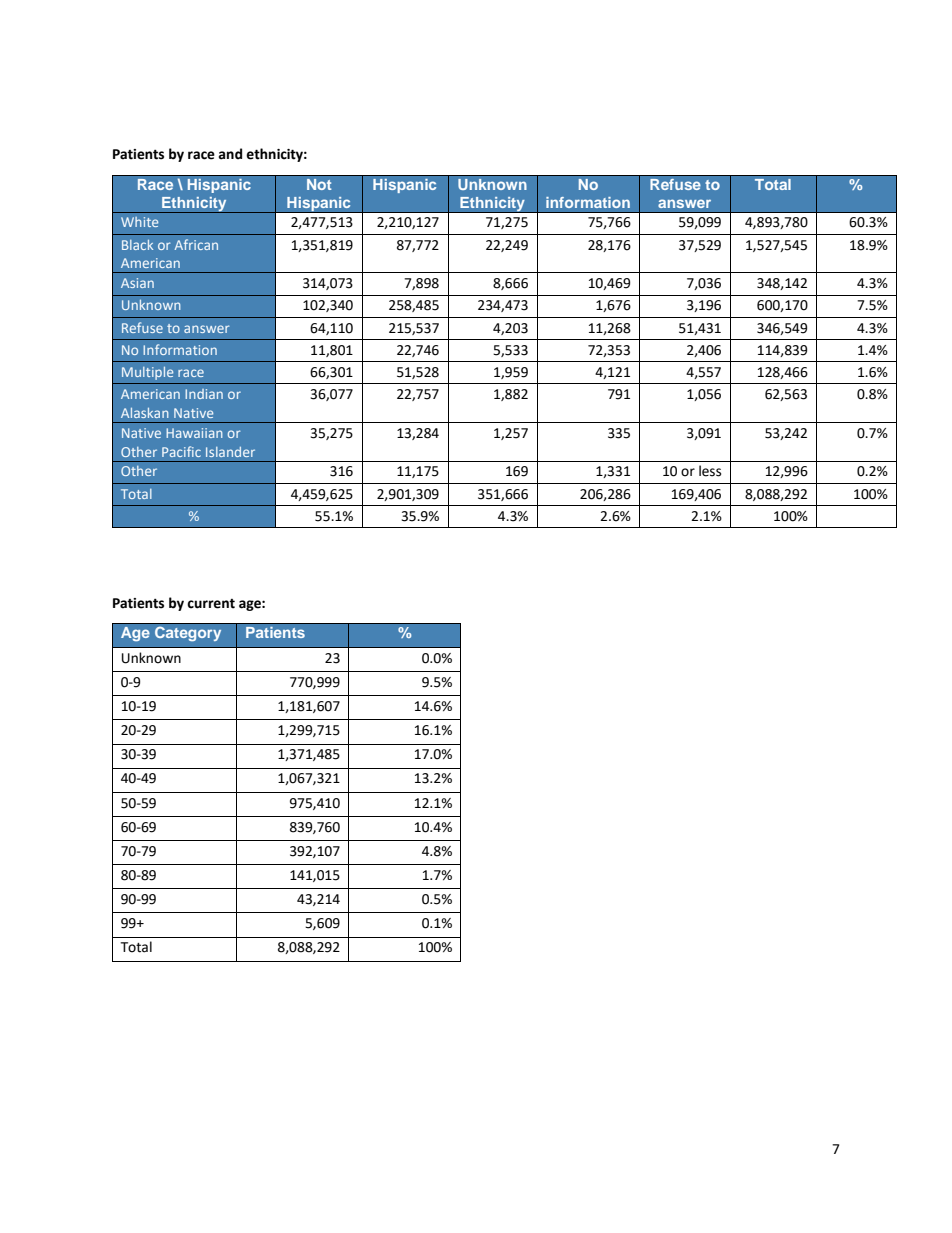  What do you see at coordinates (710, 471) in the screenshot?
I see `less` at bounding box center [710, 471].
